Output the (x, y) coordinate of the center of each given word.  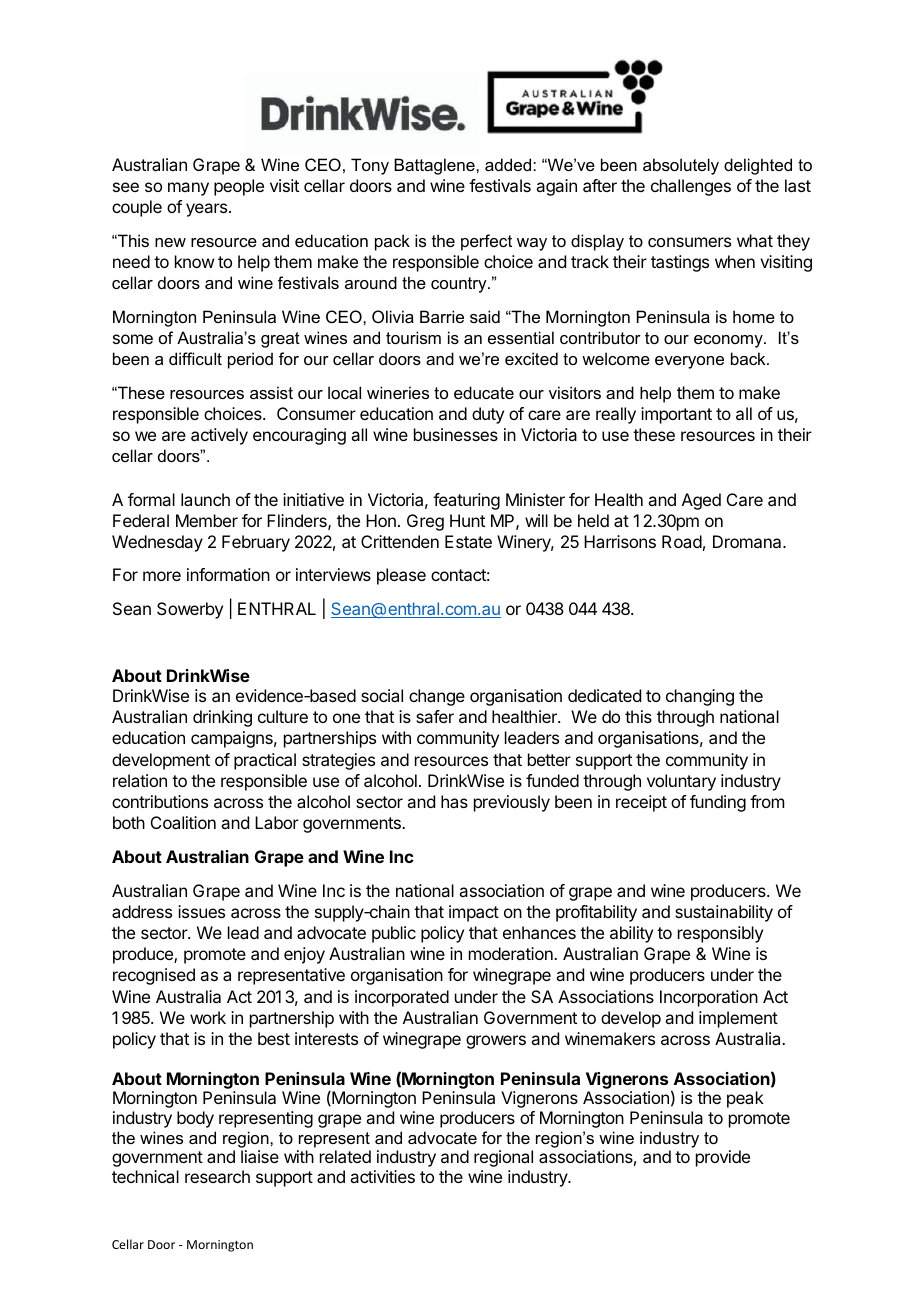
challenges (691, 187)
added (509, 164)
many (188, 189)
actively (219, 436)
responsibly (720, 934)
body (195, 1119)
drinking (222, 718)
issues (201, 911)
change (437, 697)
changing (700, 697)
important (676, 415)
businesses (456, 434)
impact (474, 913)
